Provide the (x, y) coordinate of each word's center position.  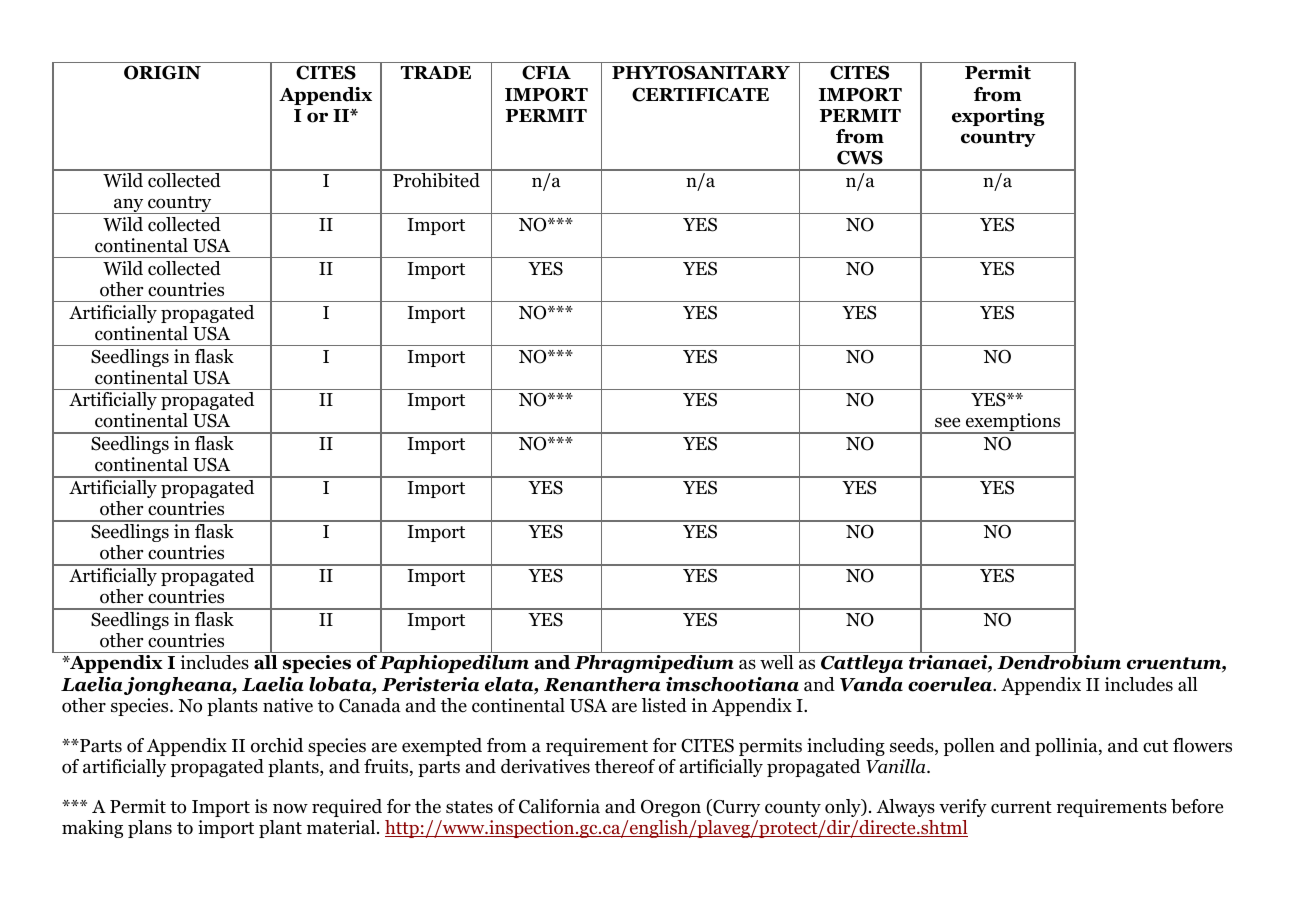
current (1021, 807)
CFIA (546, 72)
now (290, 808)
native (288, 705)
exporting (998, 117)
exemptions (1013, 423)
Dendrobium (1059, 662)
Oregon (671, 808)
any (129, 206)
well (777, 662)
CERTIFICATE (700, 94)
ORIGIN (162, 72)
